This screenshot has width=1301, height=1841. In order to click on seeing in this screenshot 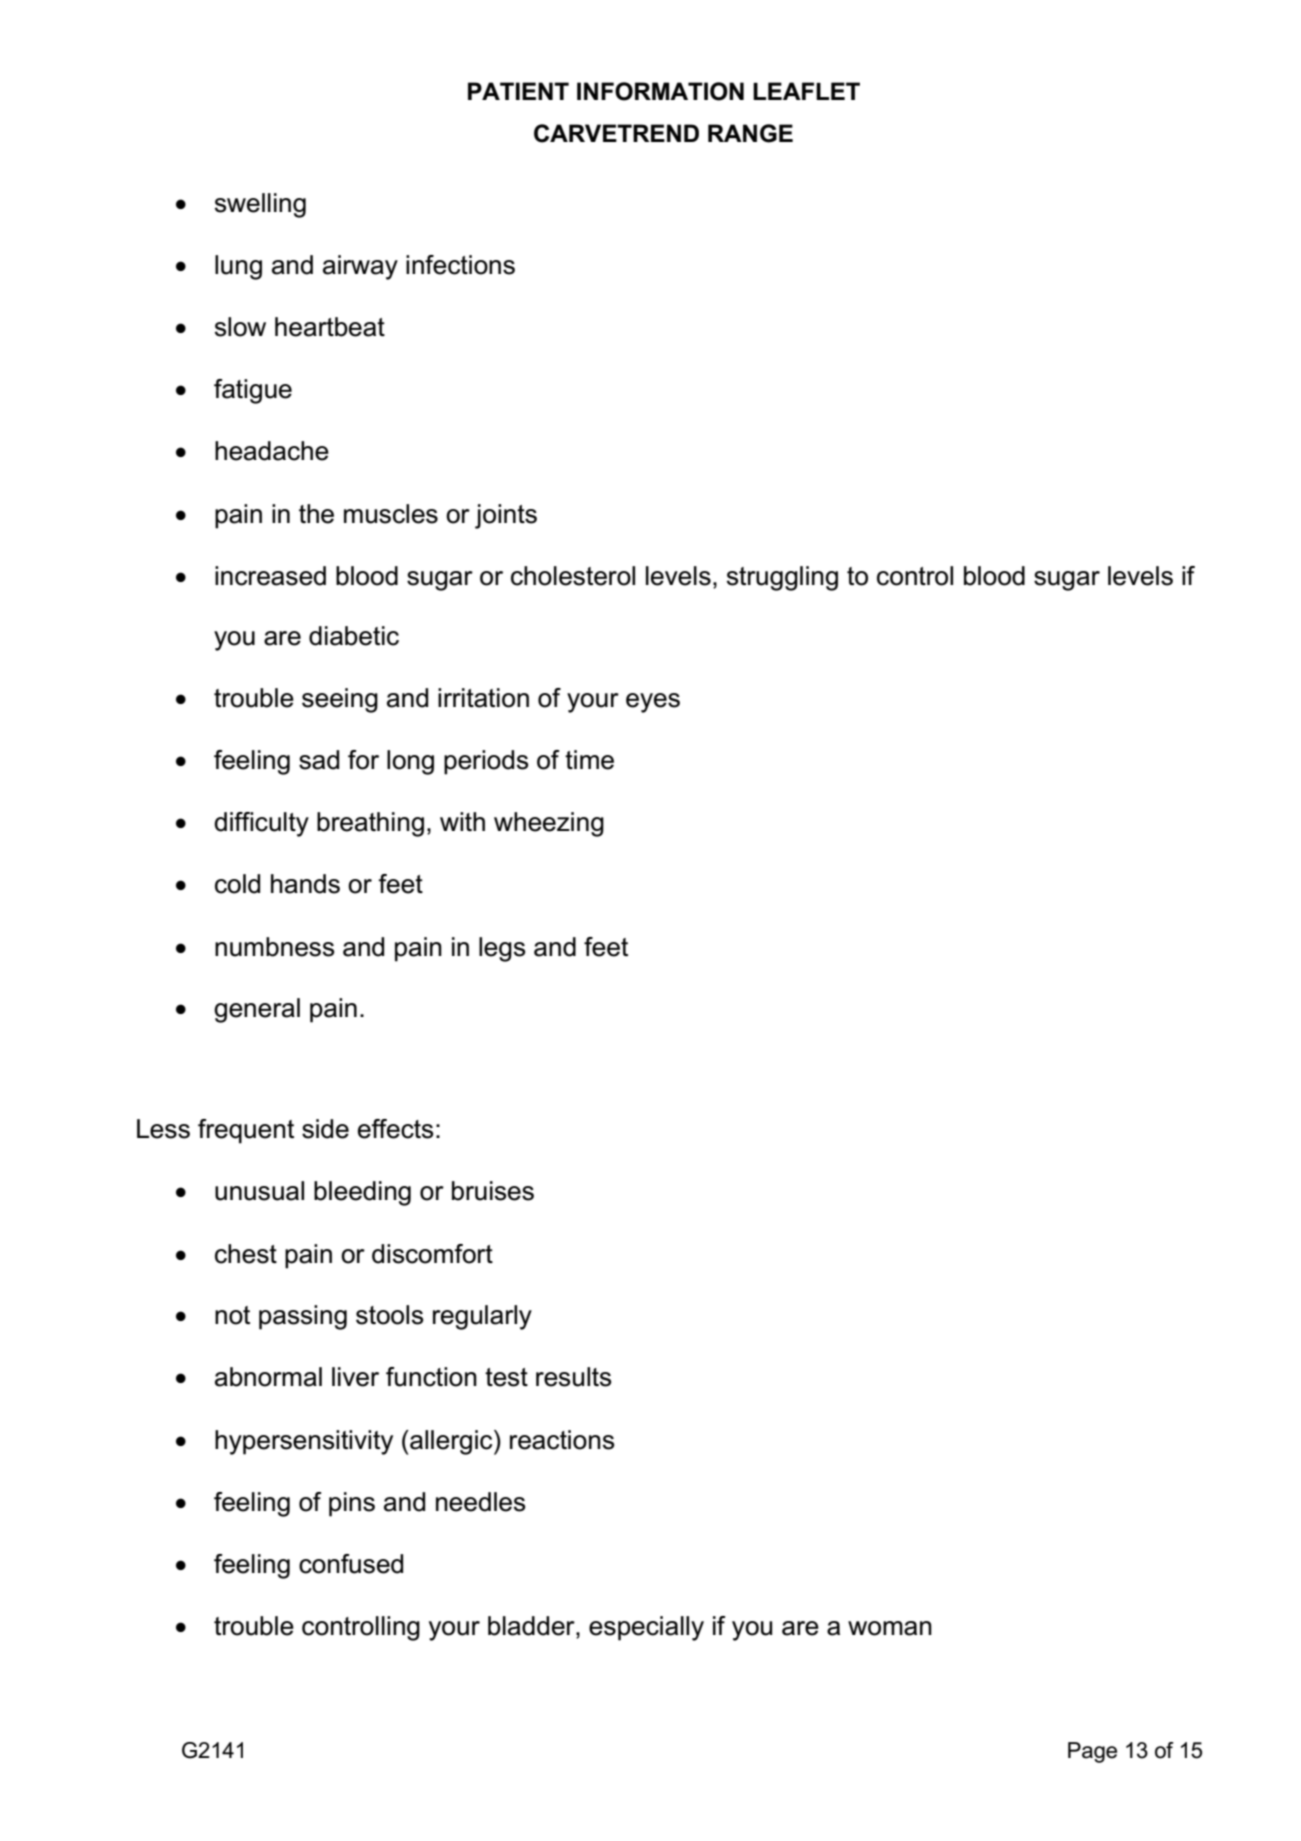, I will do `click(340, 700)`.
